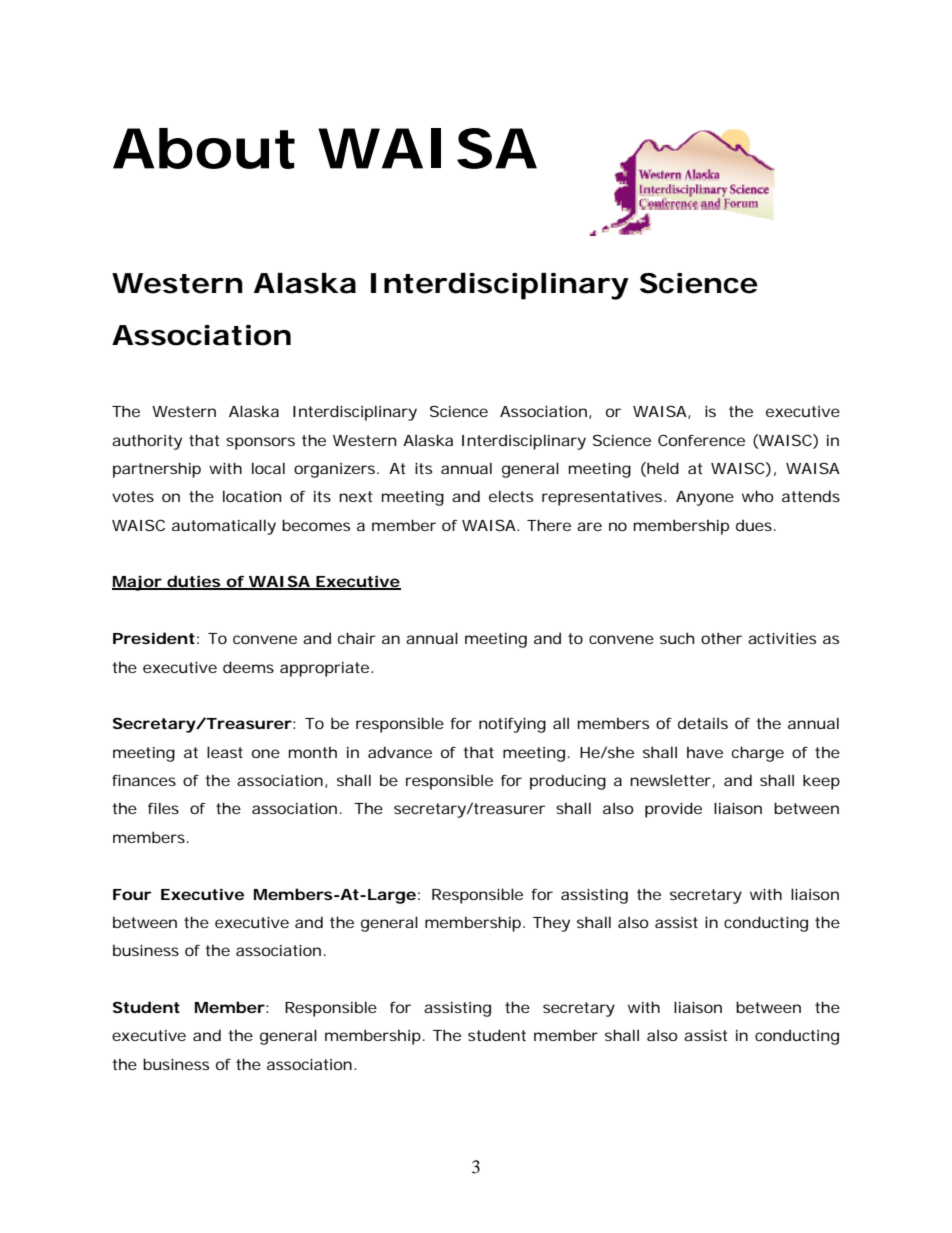 The height and width of the document is (1233, 952). I want to click on About, so click(204, 148).
